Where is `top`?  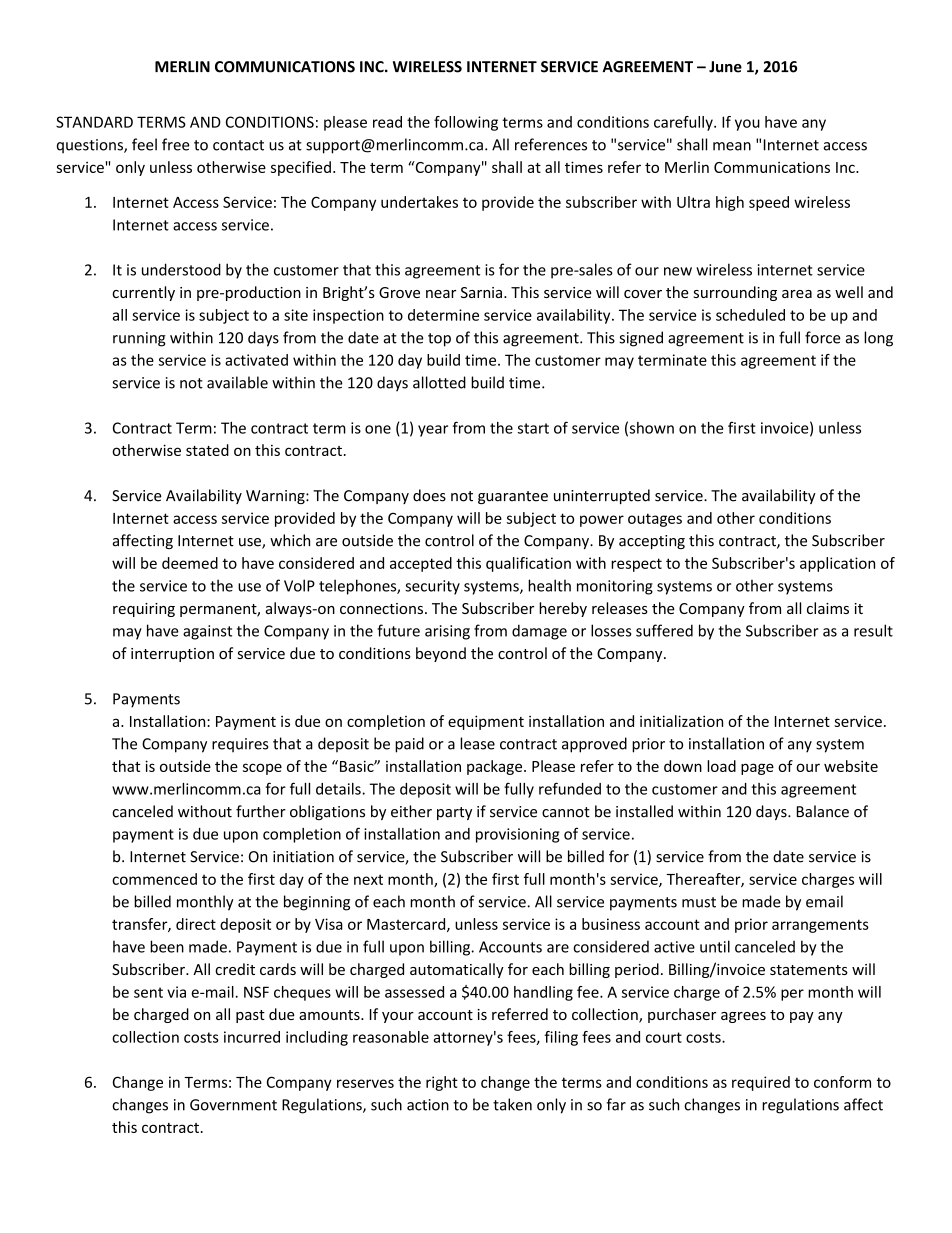 top is located at coordinates (439, 340).
